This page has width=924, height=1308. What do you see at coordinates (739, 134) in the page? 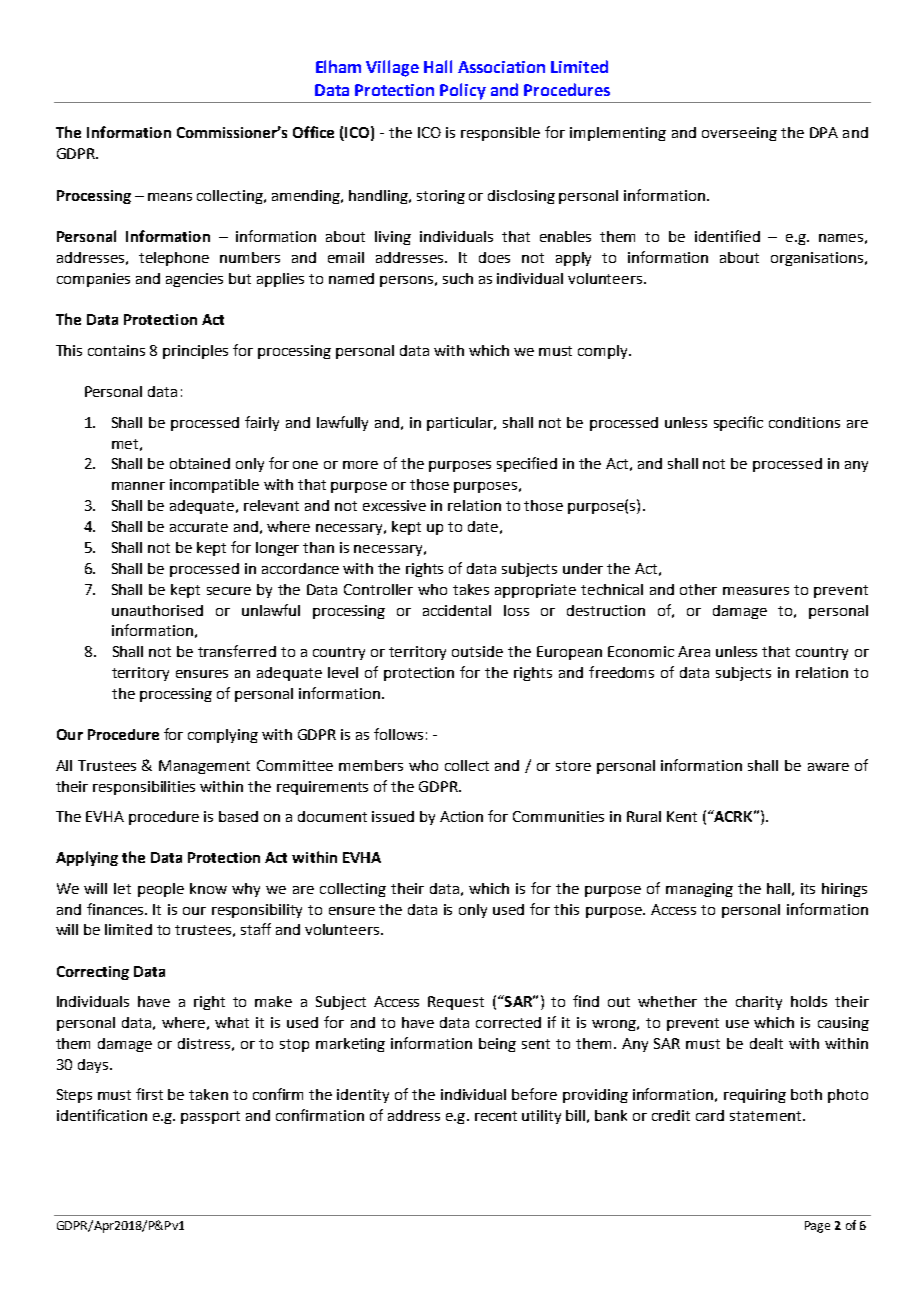
I see `overseeing` at bounding box center [739, 134].
